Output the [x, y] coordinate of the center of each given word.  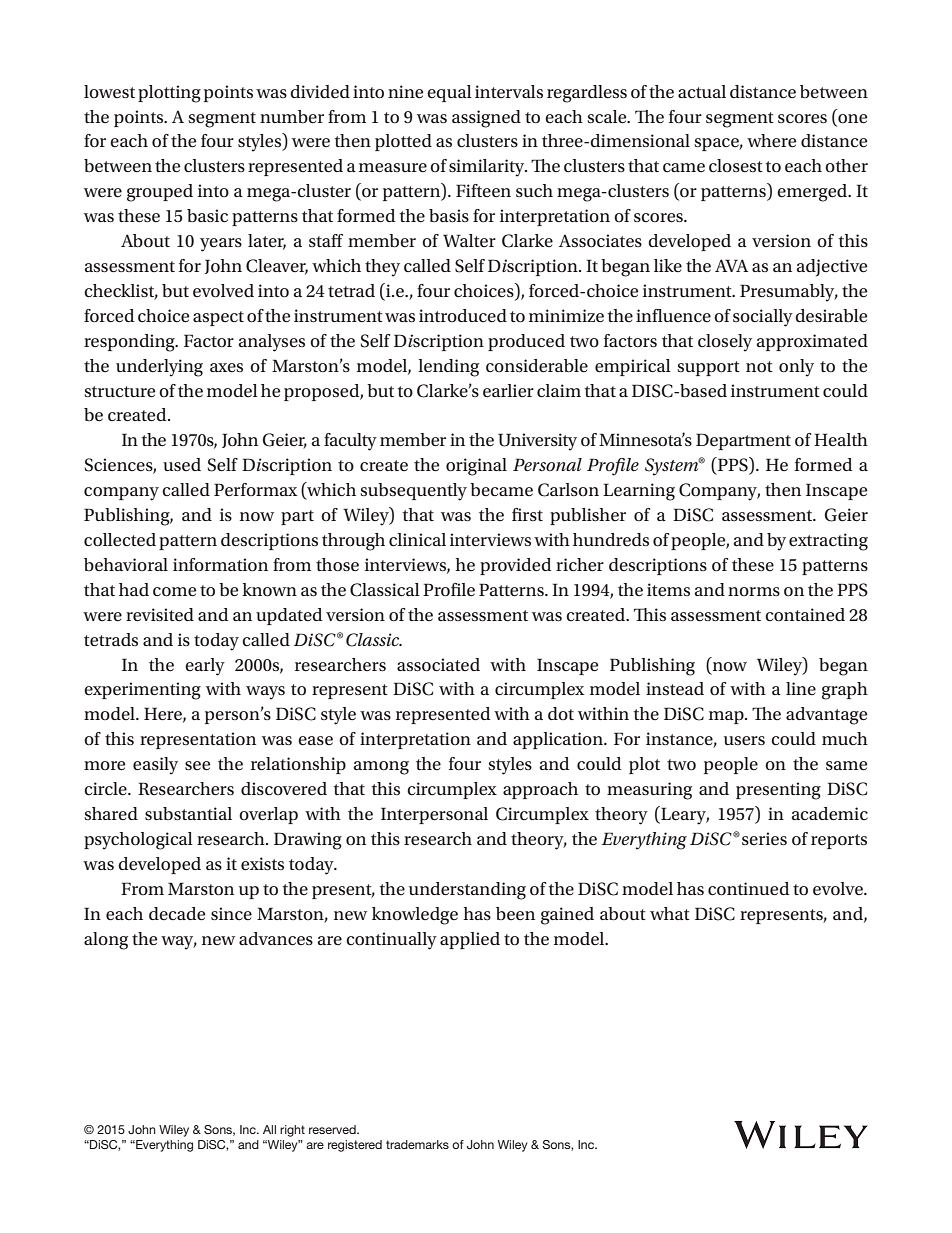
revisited [160, 615]
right [292, 1131]
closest [736, 165]
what [670, 913]
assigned [486, 119]
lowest [109, 91]
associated [438, 665]
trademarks [417, 1144]
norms [754, 591]
